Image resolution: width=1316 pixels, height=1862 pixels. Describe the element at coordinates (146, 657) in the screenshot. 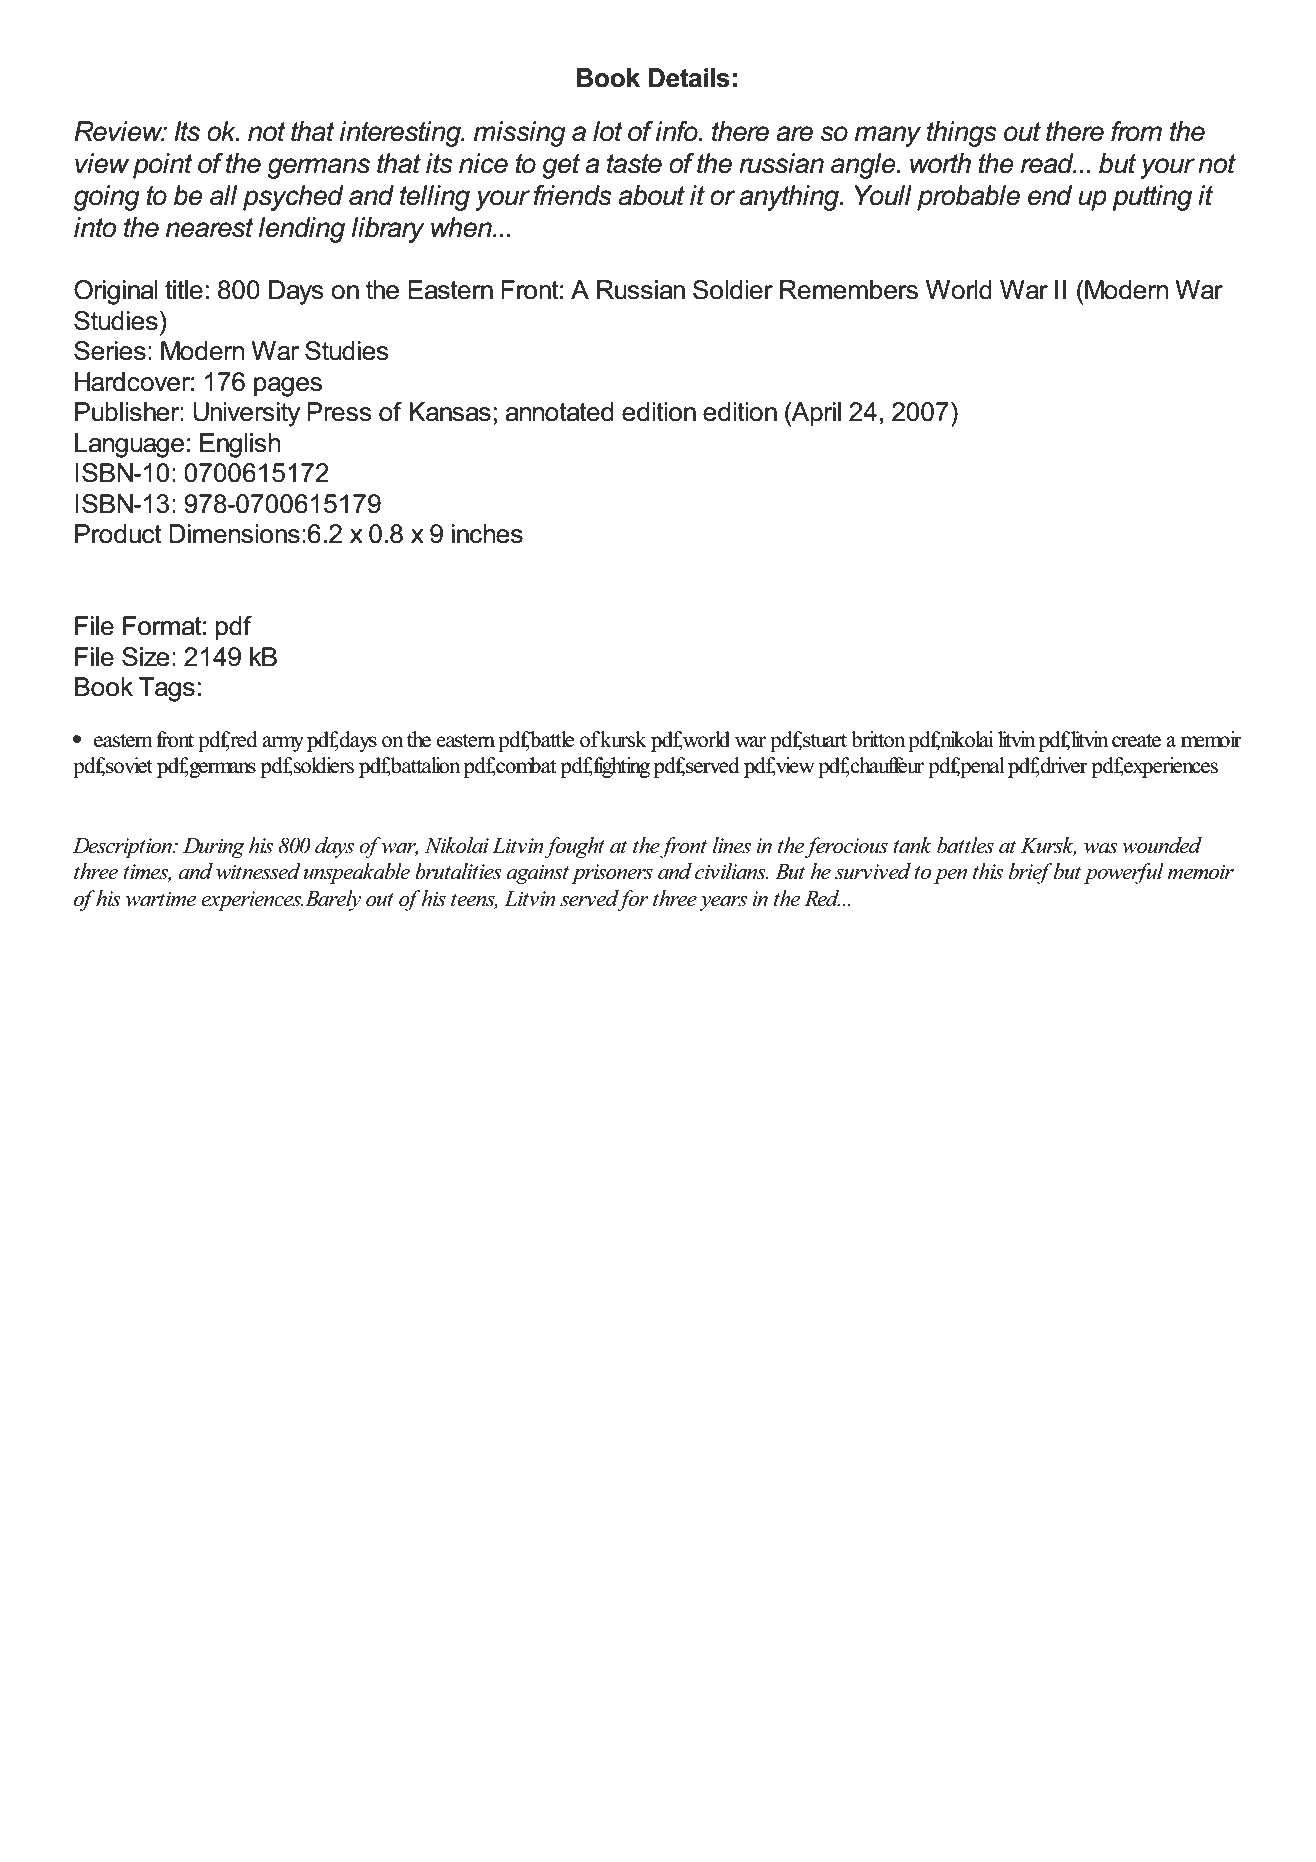

I see `Size` at that location.
